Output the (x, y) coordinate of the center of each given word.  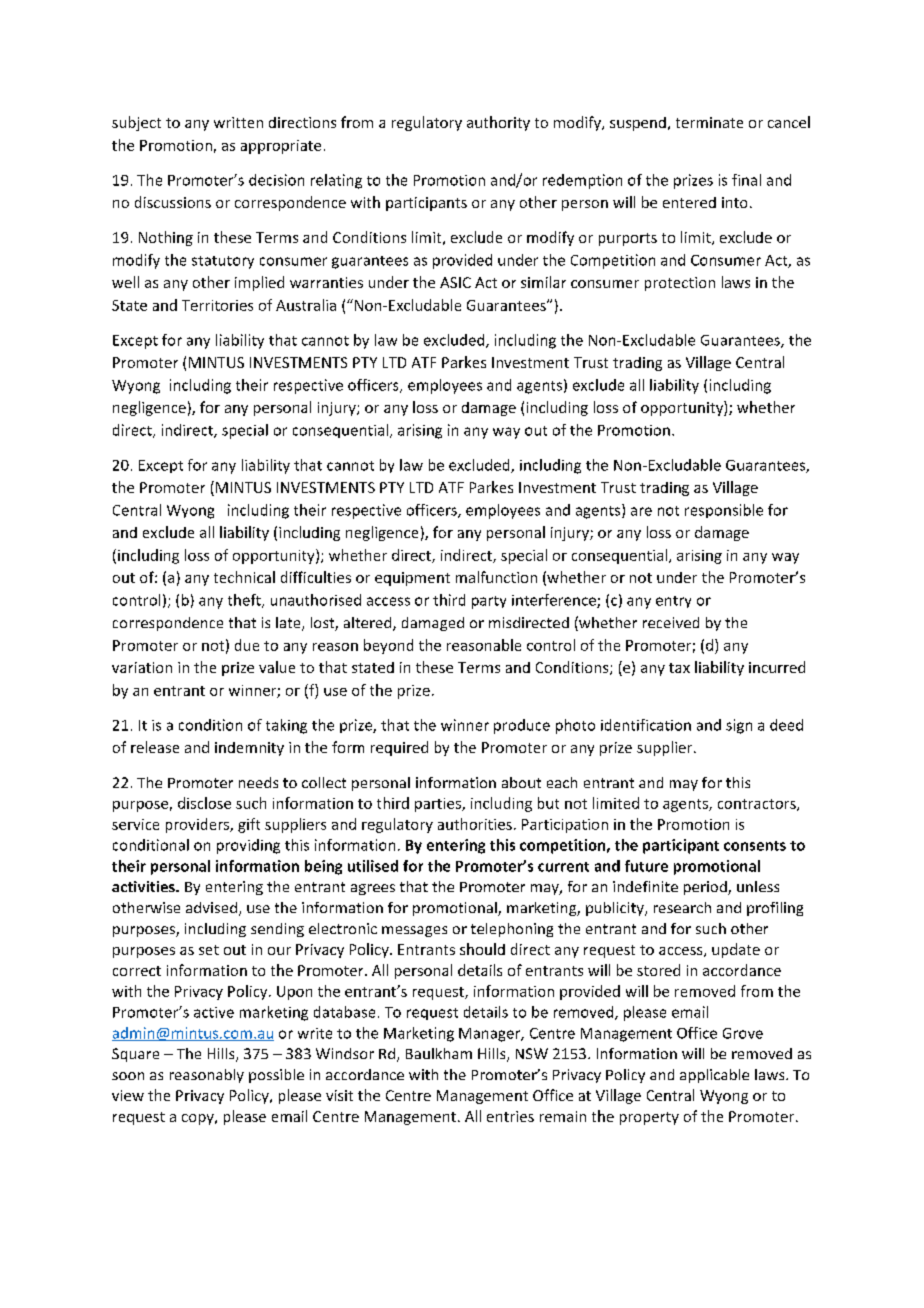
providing (248, 846)
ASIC (455, 282)
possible (276, 1076)
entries (510, 1116)
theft (245, 601)
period (706, 888)
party (489, 602)
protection (680, 284)
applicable (714, 1076)
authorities (475, 824)
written (238, 122)
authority (498, 123)
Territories (217, 305)
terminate (709, 122)
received (671, 622)
